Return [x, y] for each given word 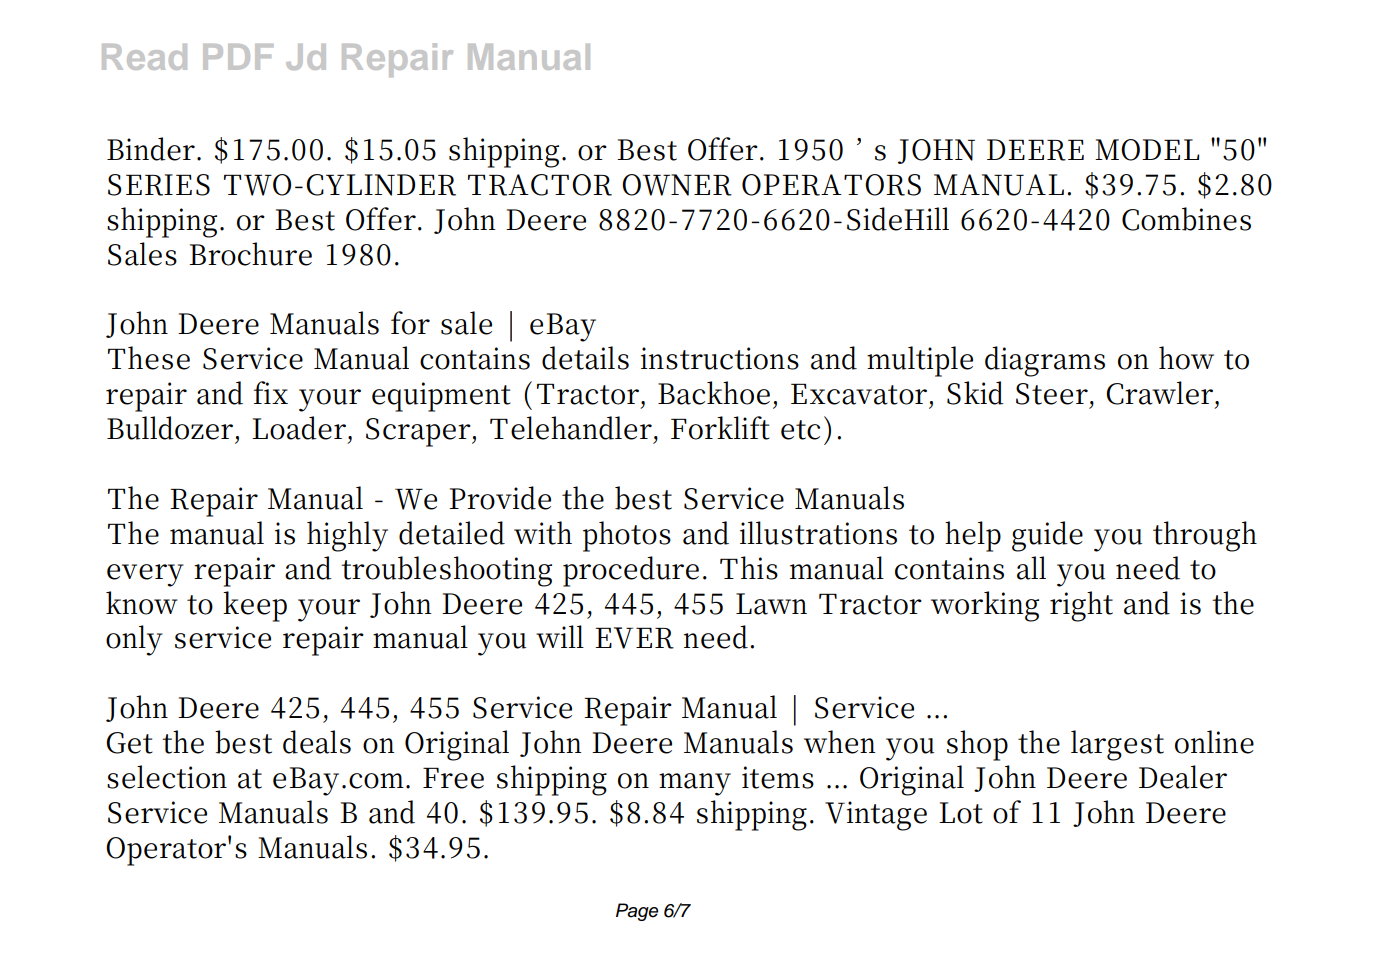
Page [637, 912]
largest [1117, 745]
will [560, 636]
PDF [238, 57]
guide [1047, 536]
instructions [720, 358]
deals [317, 742]
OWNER [677, 185]
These [149, 358]
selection [167, 777]
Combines [1186, 219]
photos [627, 536]
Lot [961, 813]
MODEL [1147, 150]
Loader [300, 428]
